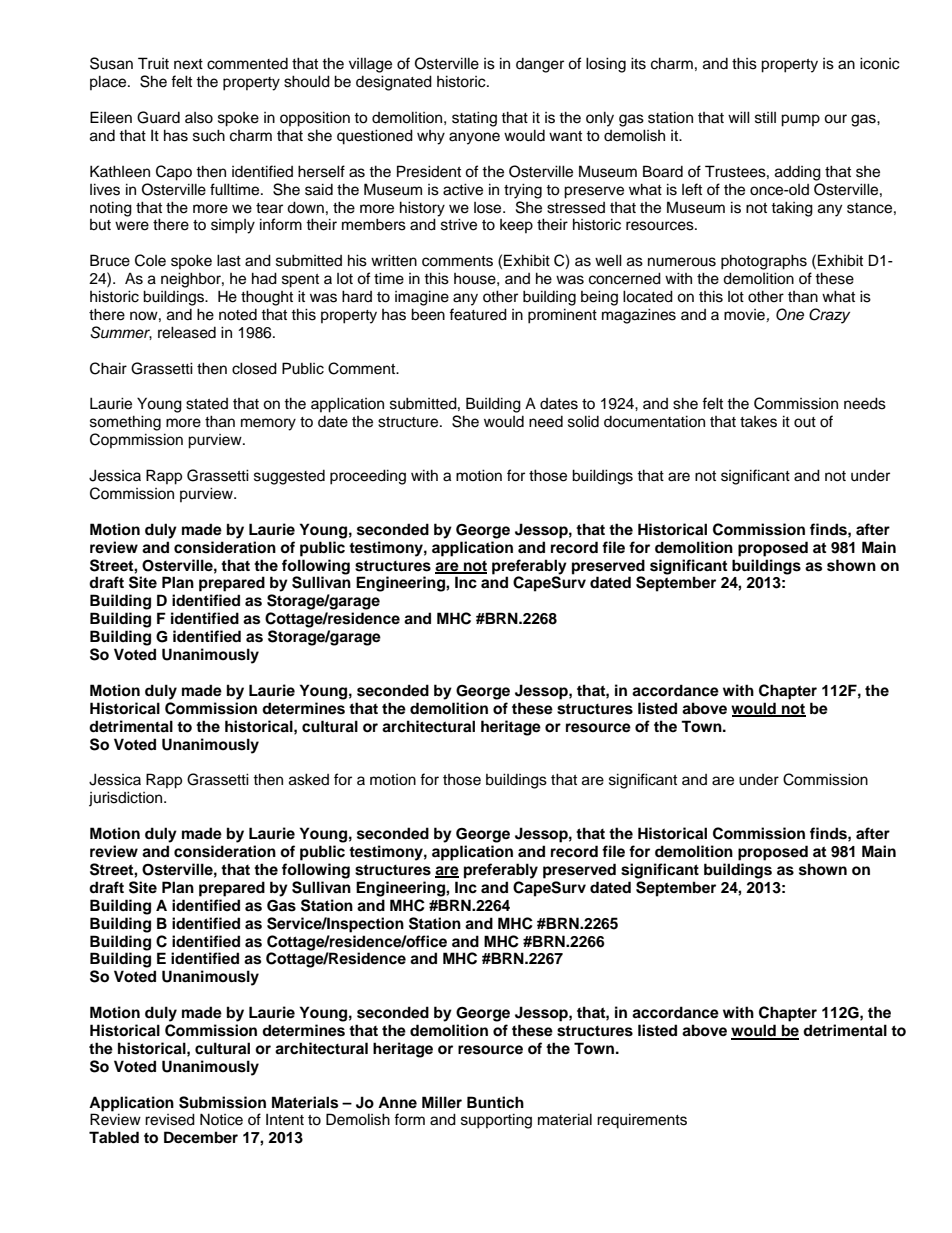  What do you see at coordinates (207, 404) in the screenshot?
I see `stated` at bounding box center [207, 404].
